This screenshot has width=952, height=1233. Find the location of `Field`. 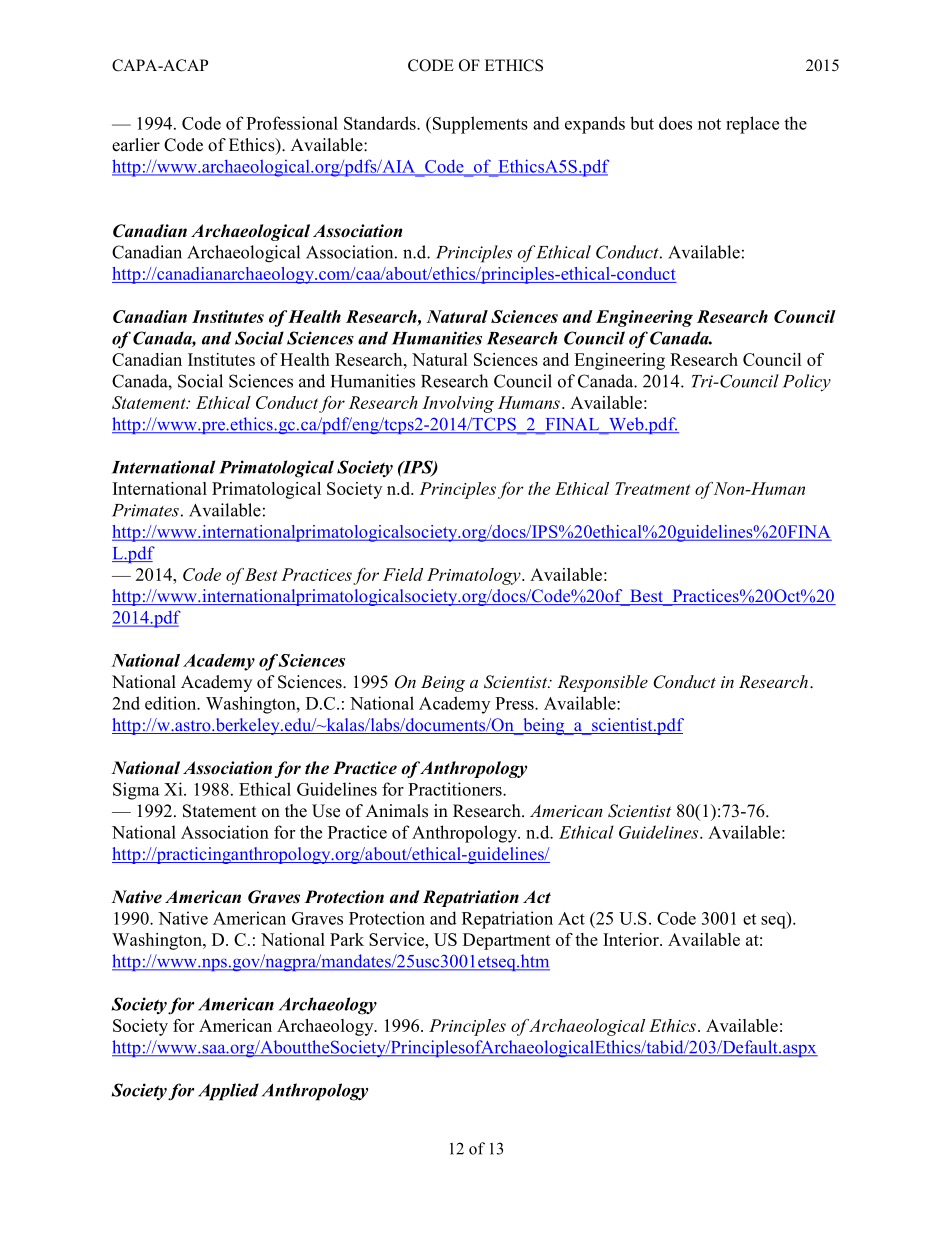

Field is located at coordinates (403, 574).
